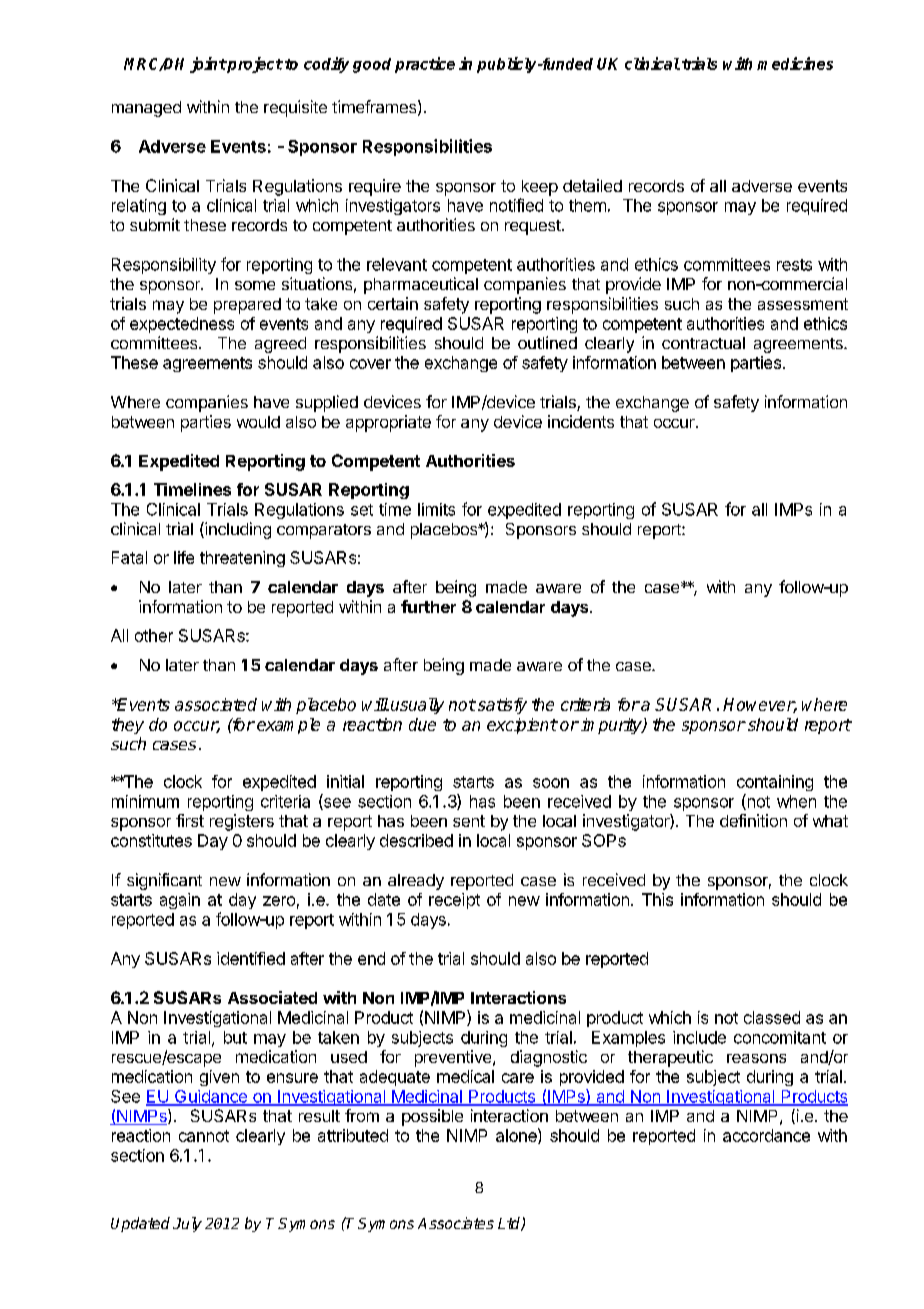 The width and height of the screenshot is (924, 1309). What do you see at coordinates (425, 65) in the screenshot?
I see `practice` at bounding box center [425, 65].
